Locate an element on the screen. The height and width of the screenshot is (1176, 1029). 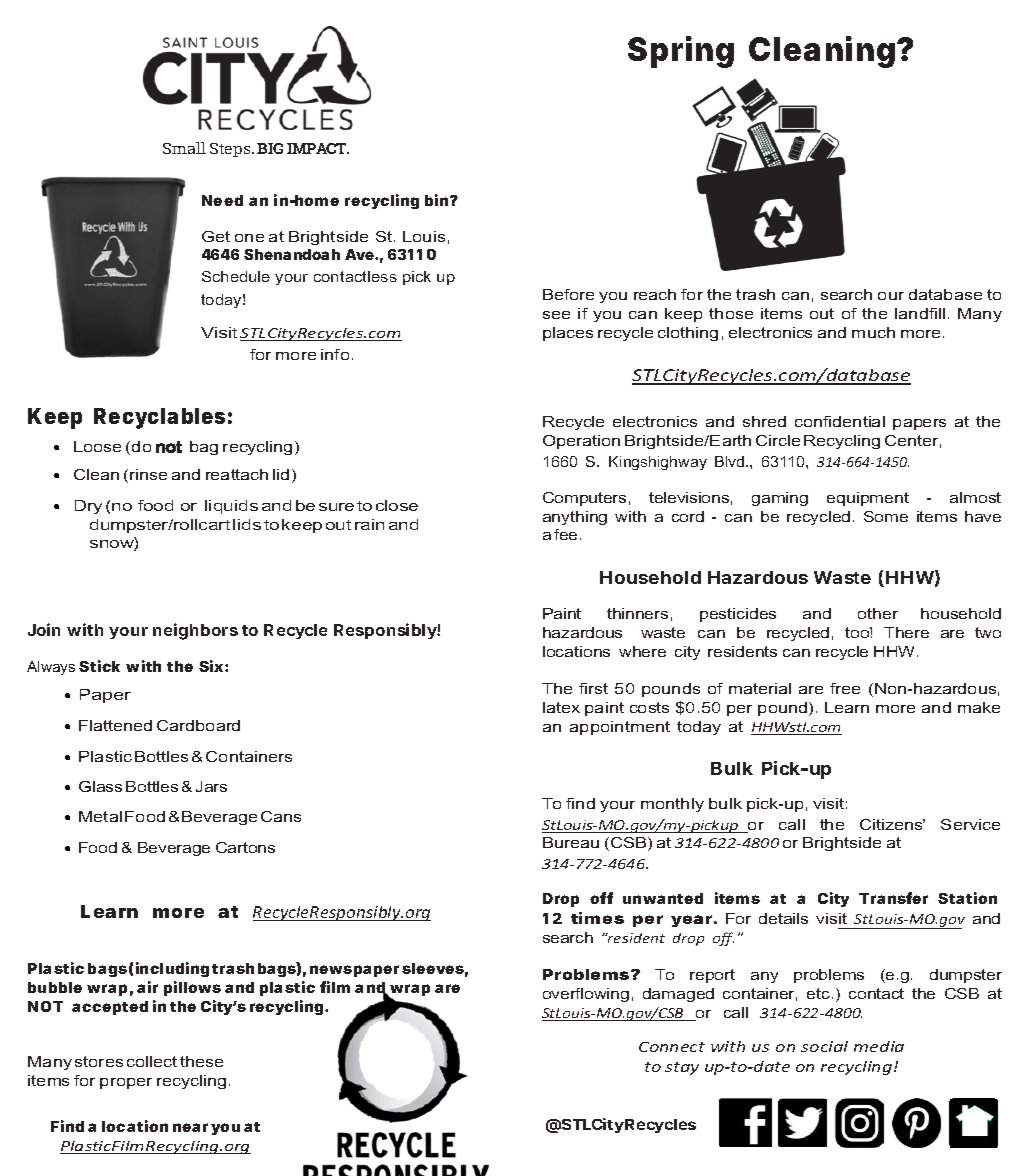
latex is located at coordinates (561, 707).
